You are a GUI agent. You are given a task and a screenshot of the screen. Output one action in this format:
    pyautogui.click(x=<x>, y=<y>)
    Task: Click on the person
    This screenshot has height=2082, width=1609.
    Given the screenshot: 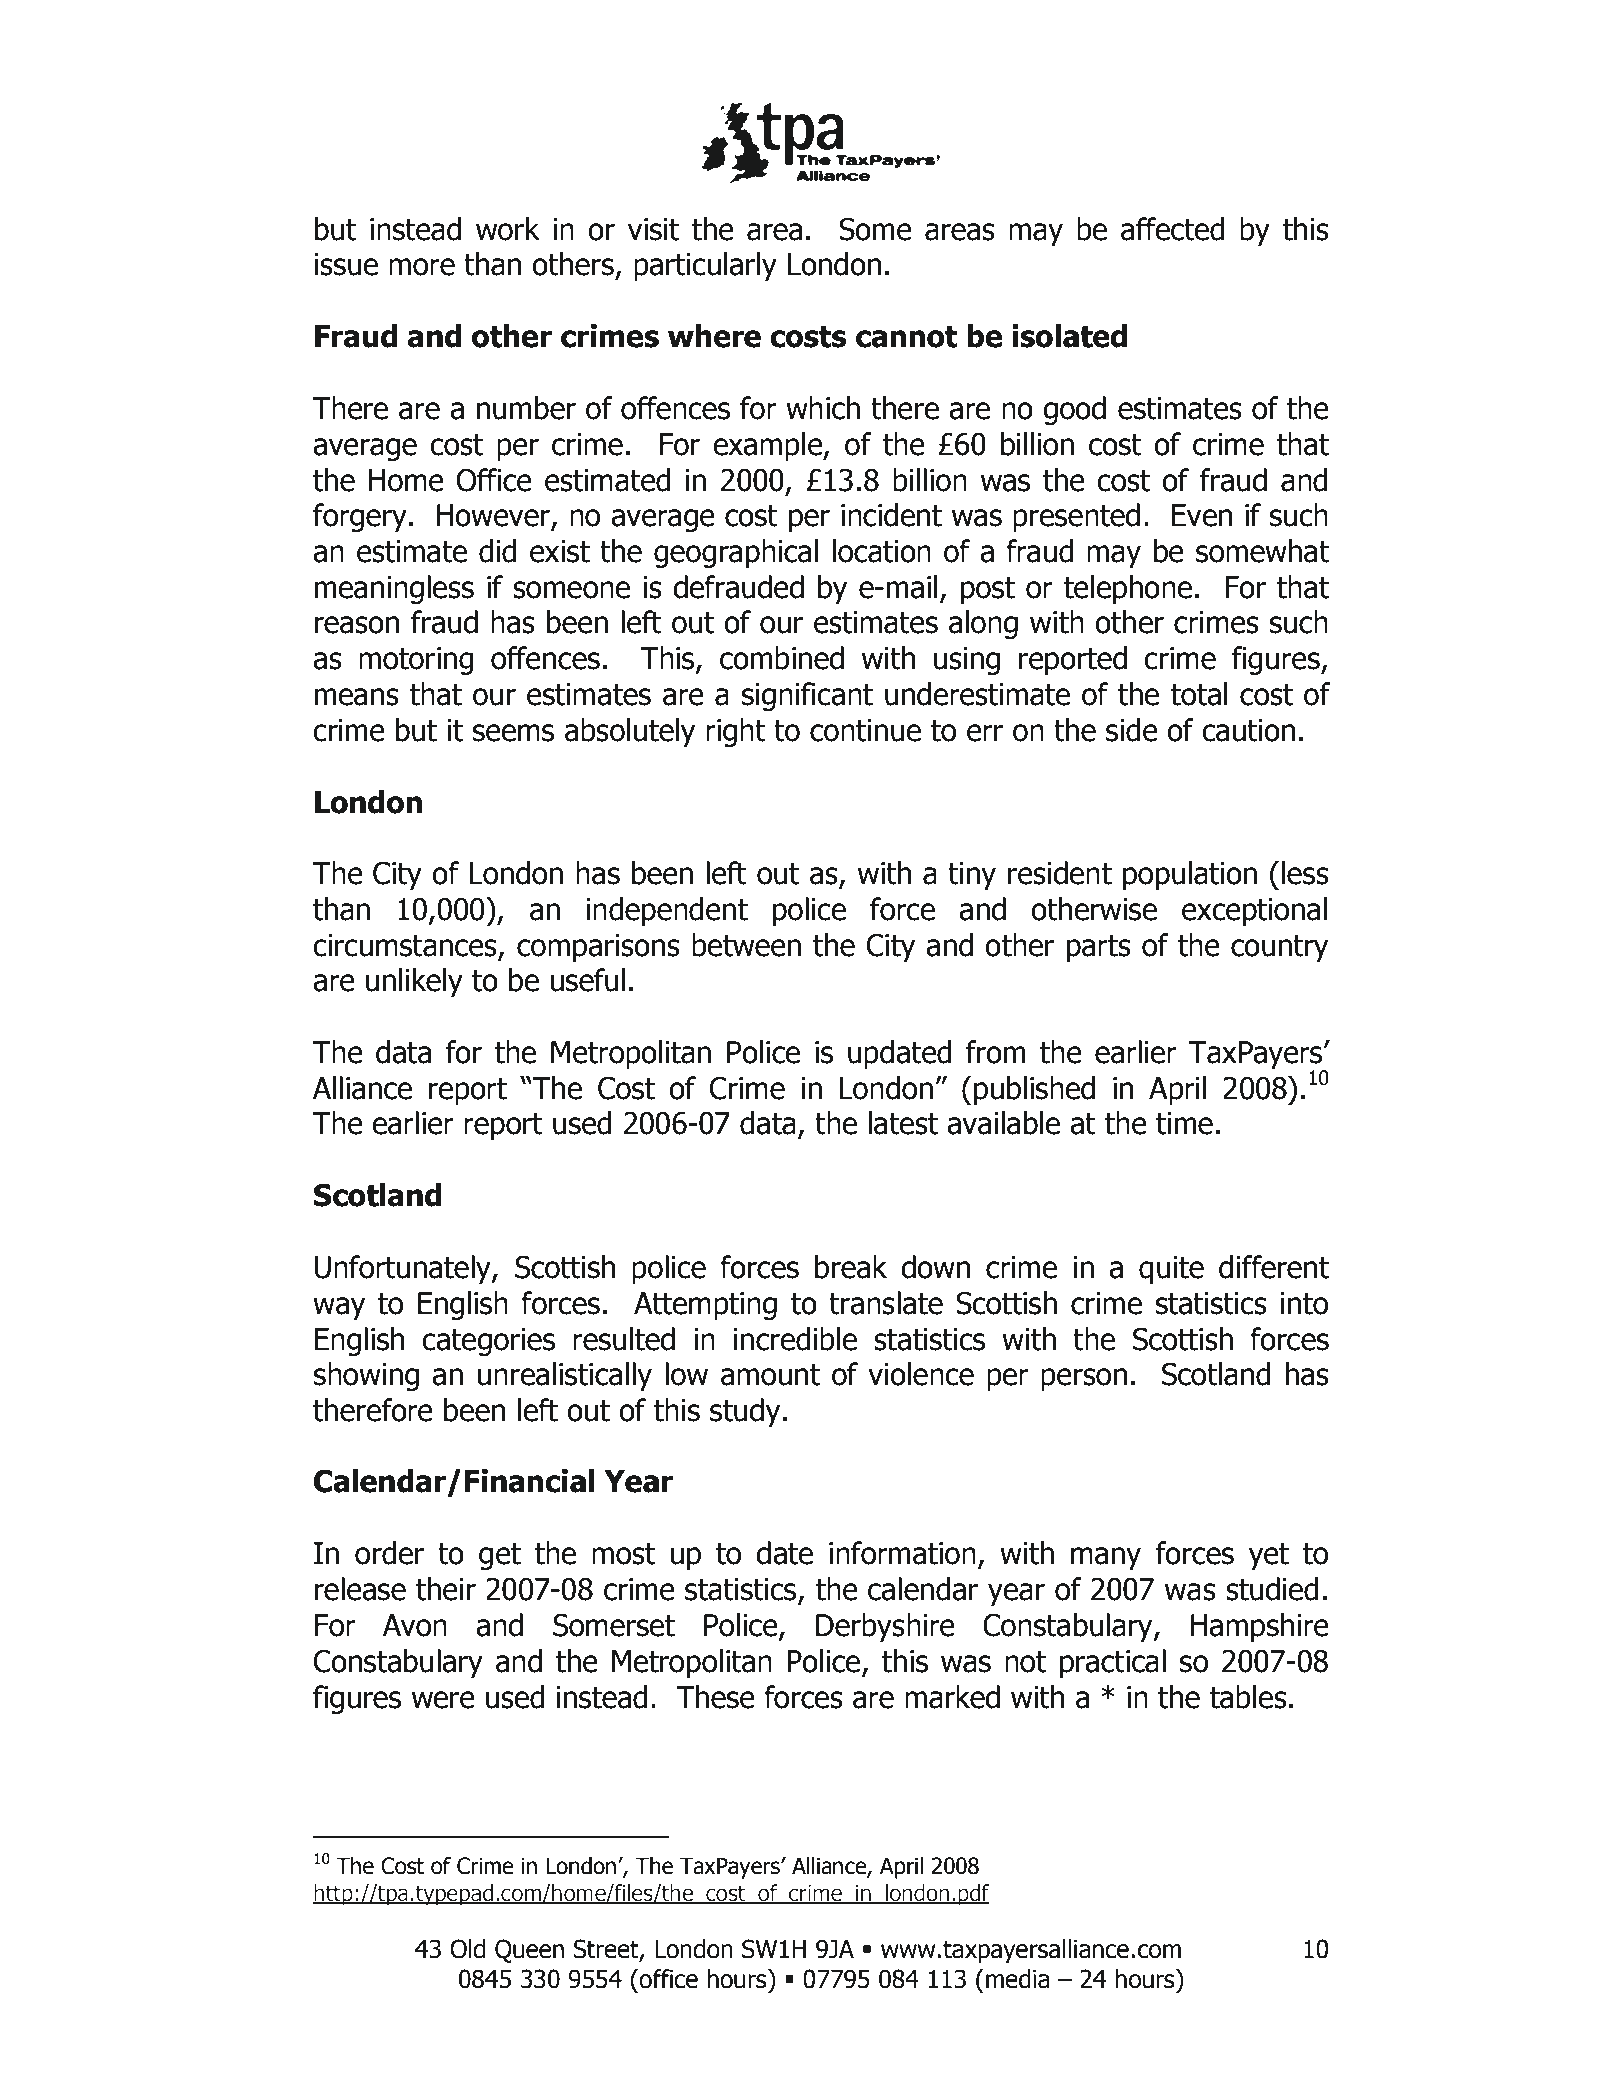 What is the action you would take?
    pyautogui.click(x=1084, y=1379)
